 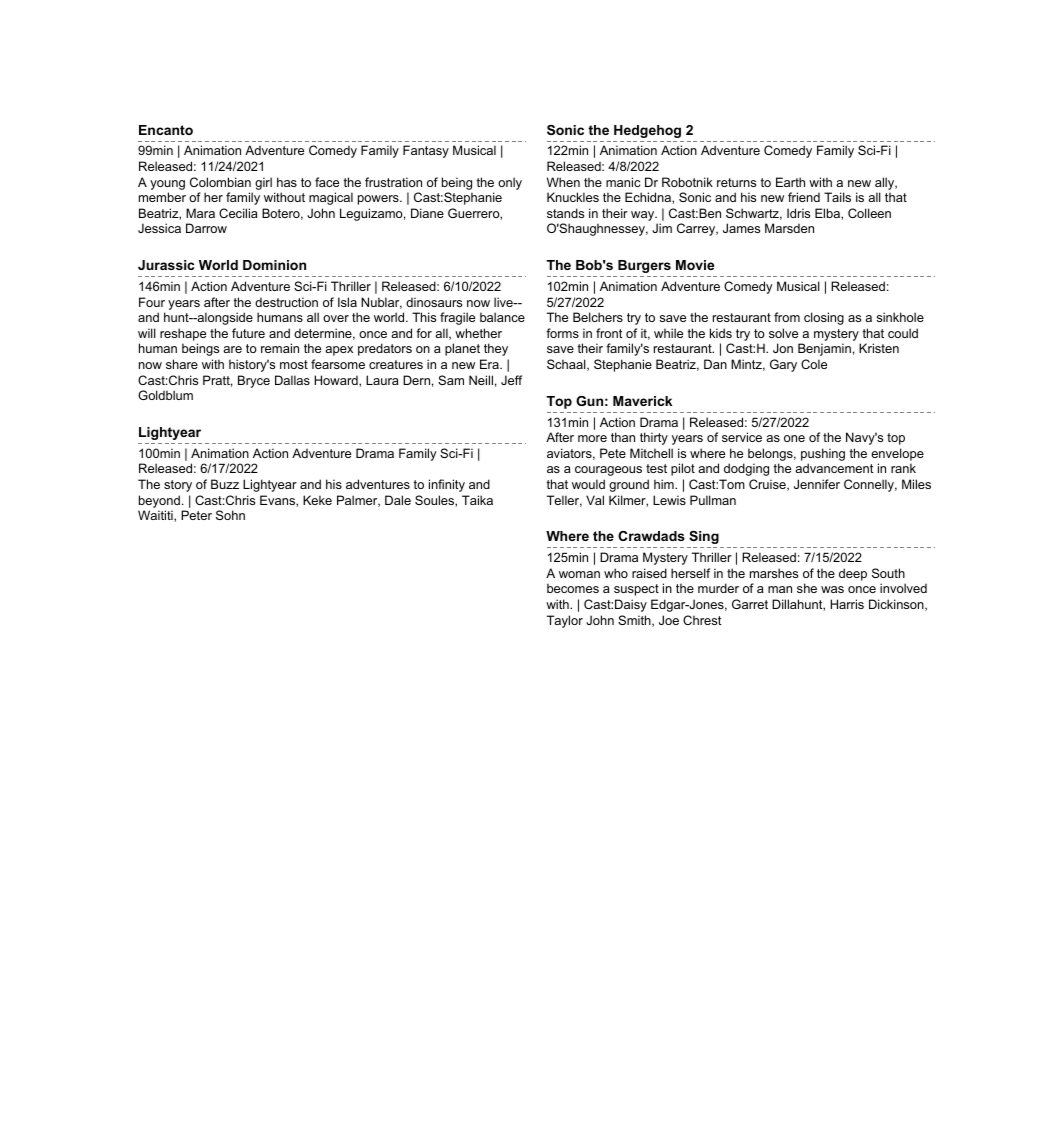 What do you see at coordinates (225, 484) in the screenshot?
I see `Buzz` at bounding box center [225, 484].
